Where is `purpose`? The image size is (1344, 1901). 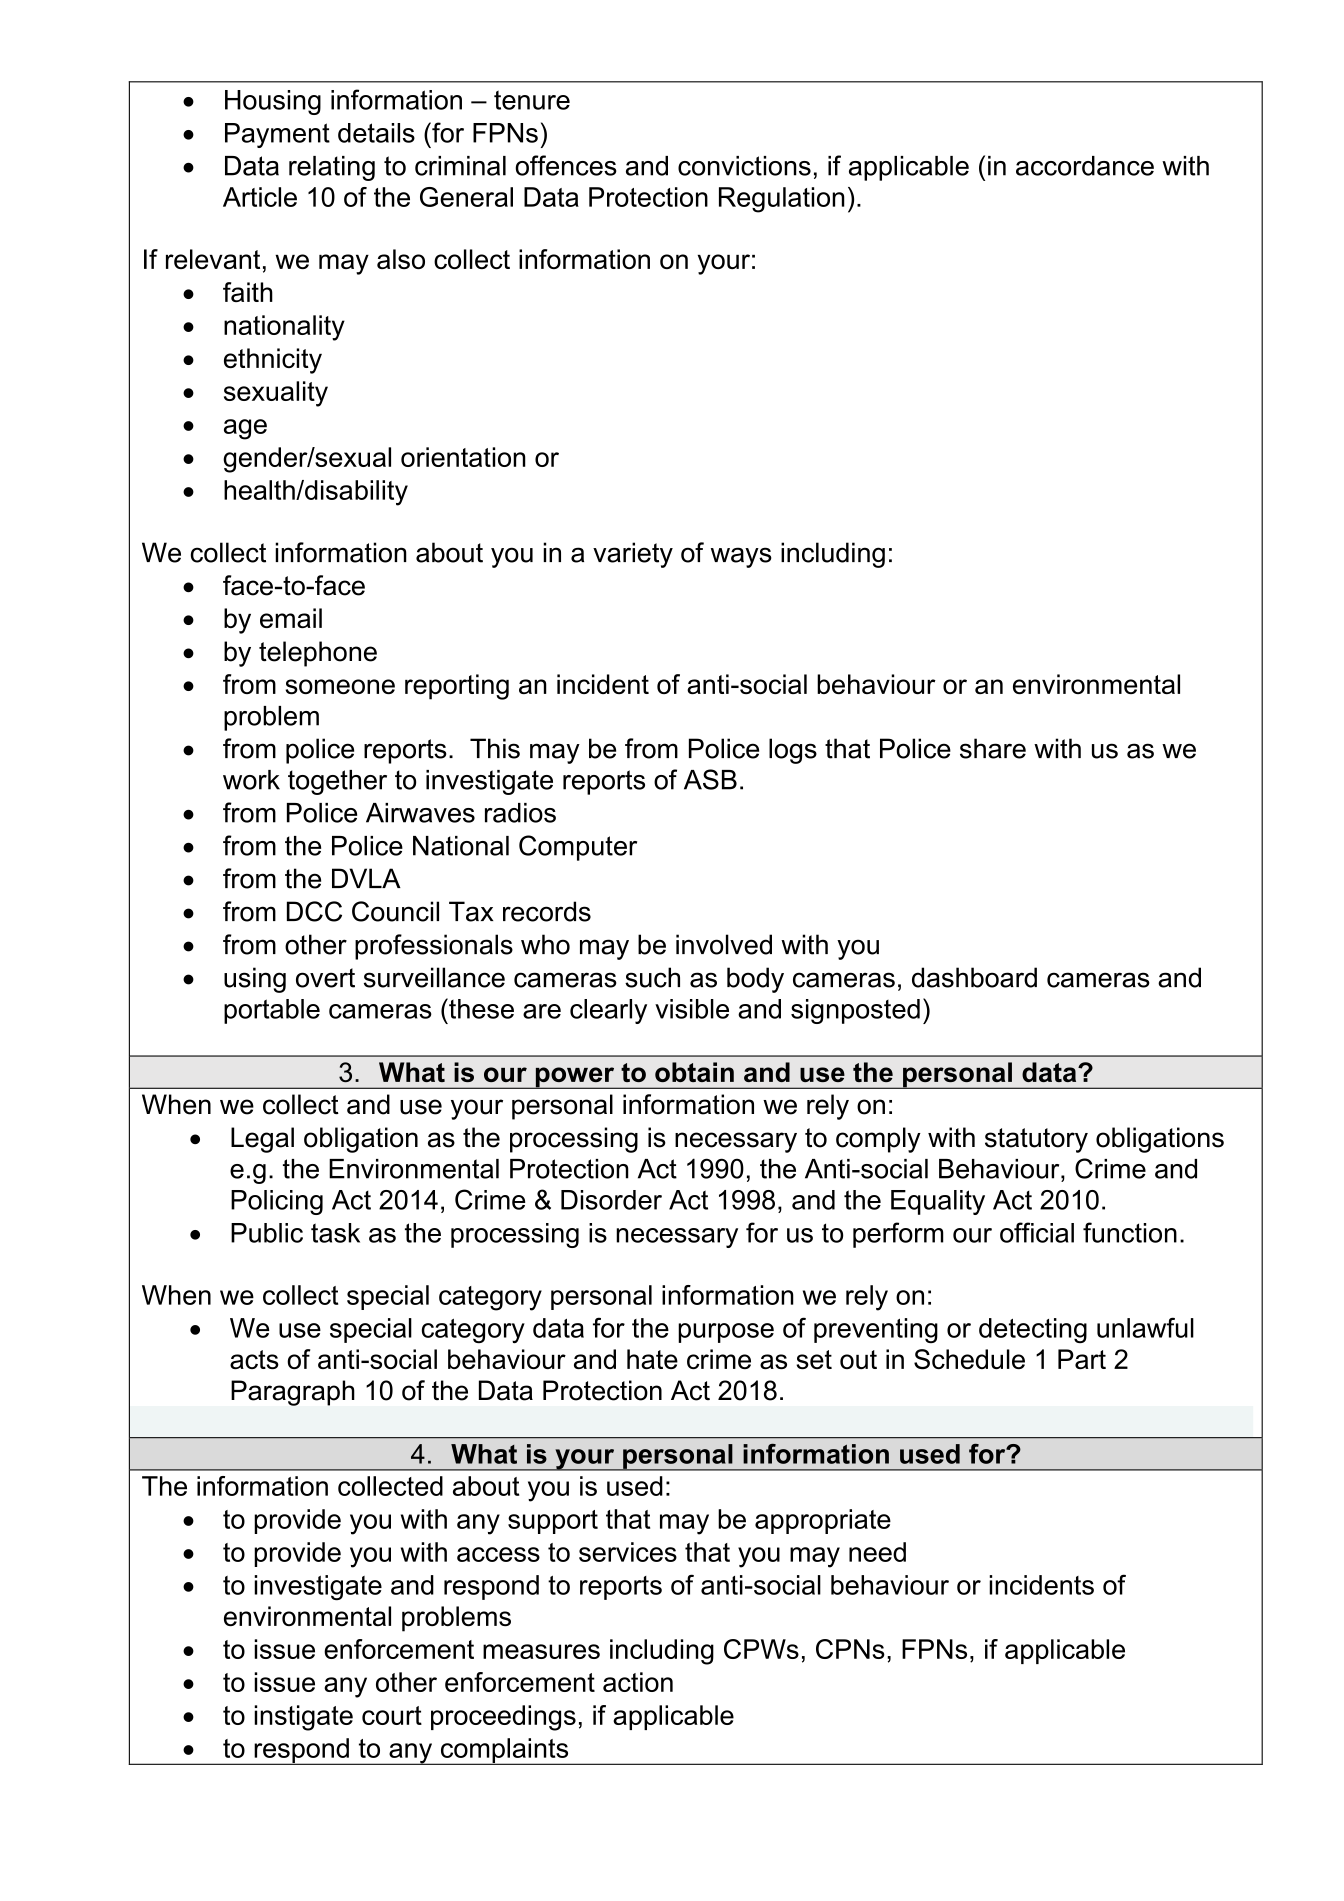 purpose is located at coordinates (726, 1333).
